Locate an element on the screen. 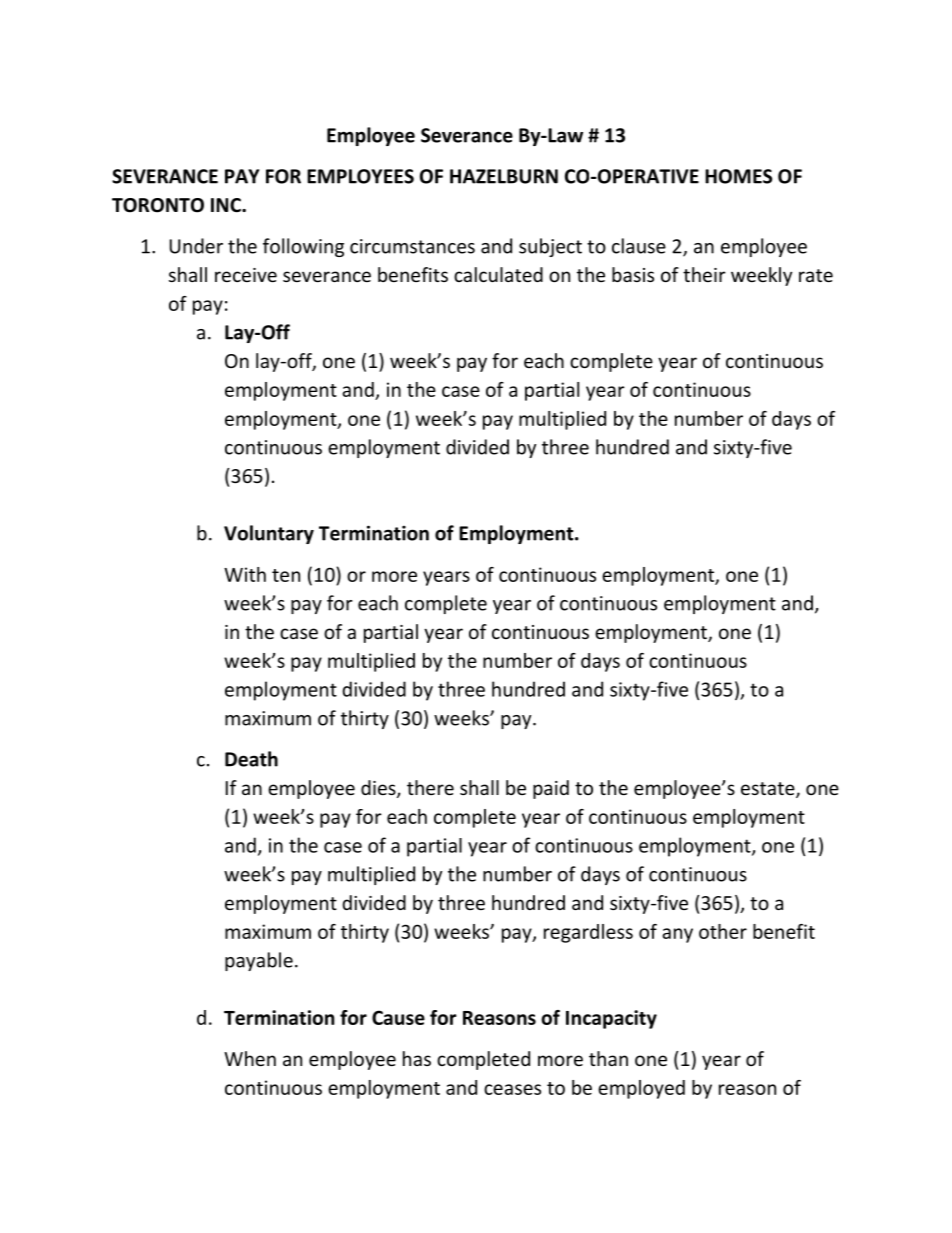 This screenshot has height=1233, width=952. HOMES is located at coordinates (738, 176).
